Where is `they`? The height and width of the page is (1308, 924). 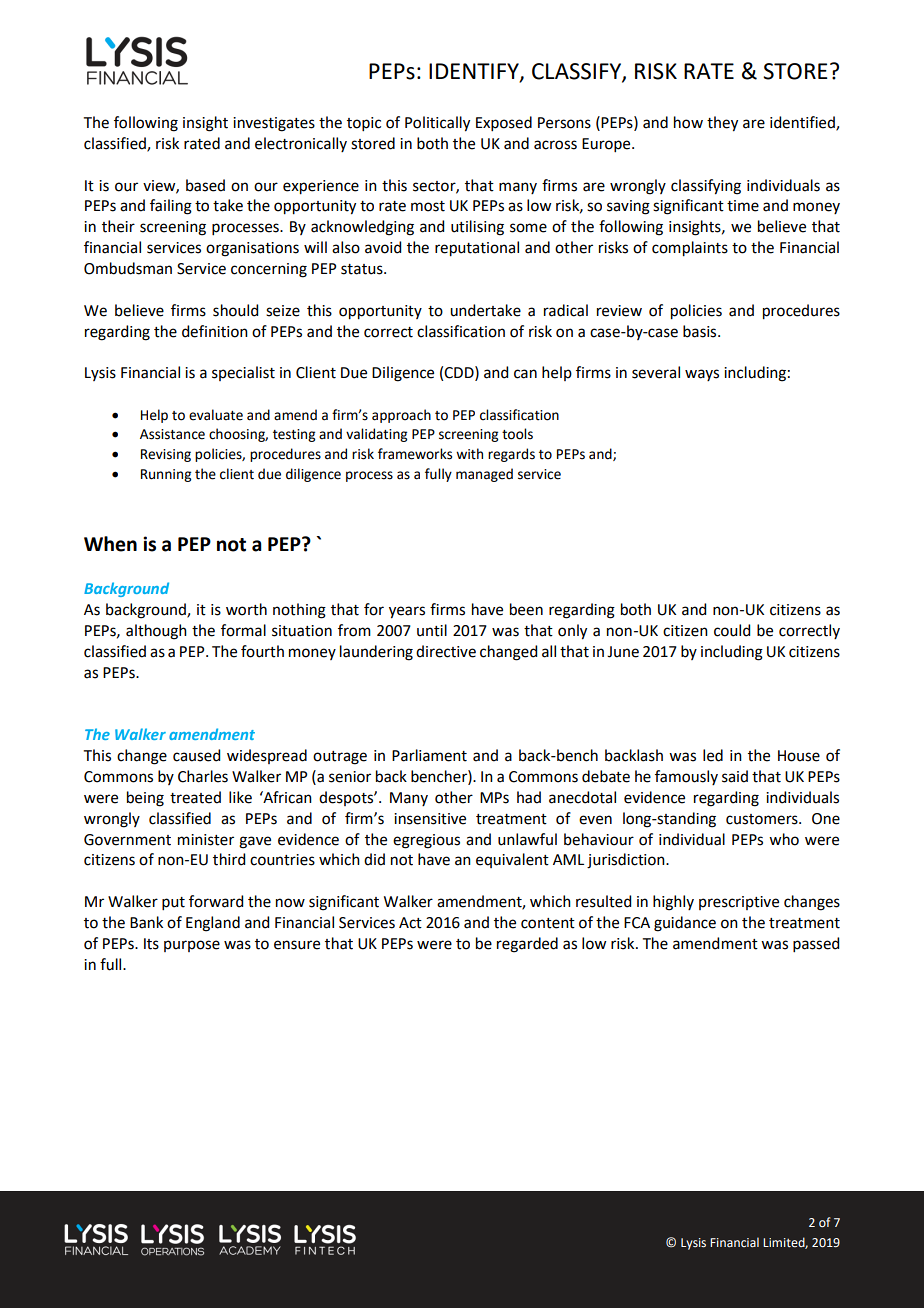
they is located at coordinates (722, 124).
